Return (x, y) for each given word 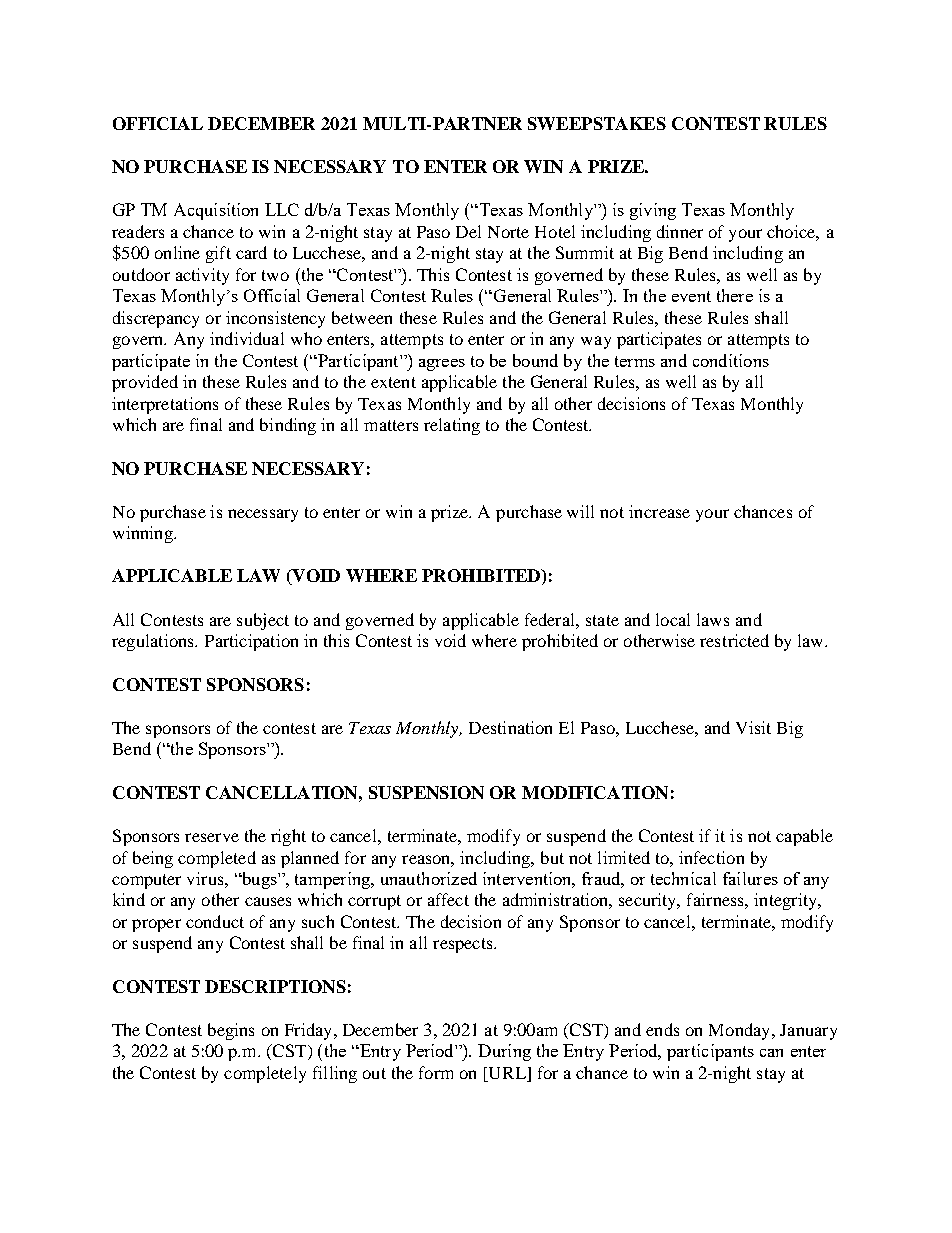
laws (713, 619)
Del (468, 231)
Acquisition (216, 211)
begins (231, 1031)
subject (263, 621)
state (602, 620)
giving (653, 211)
